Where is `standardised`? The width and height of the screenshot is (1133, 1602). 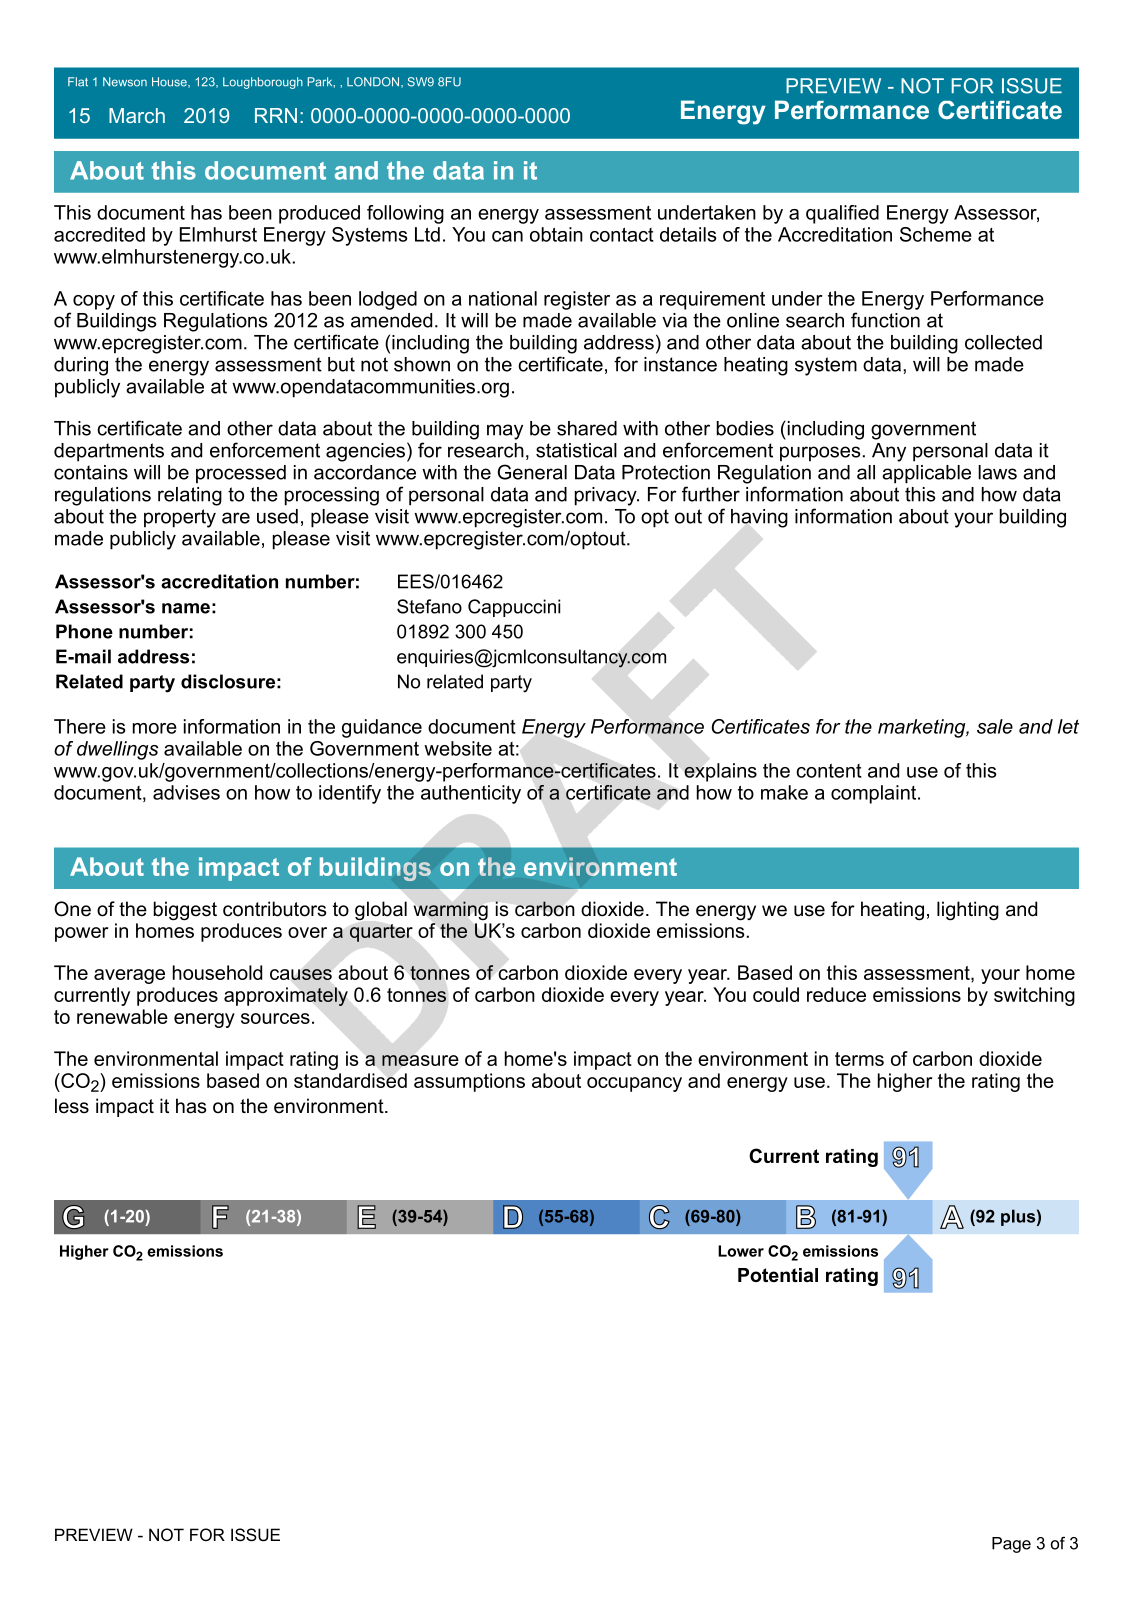 standardised is located at coordinates (350, 1080).
